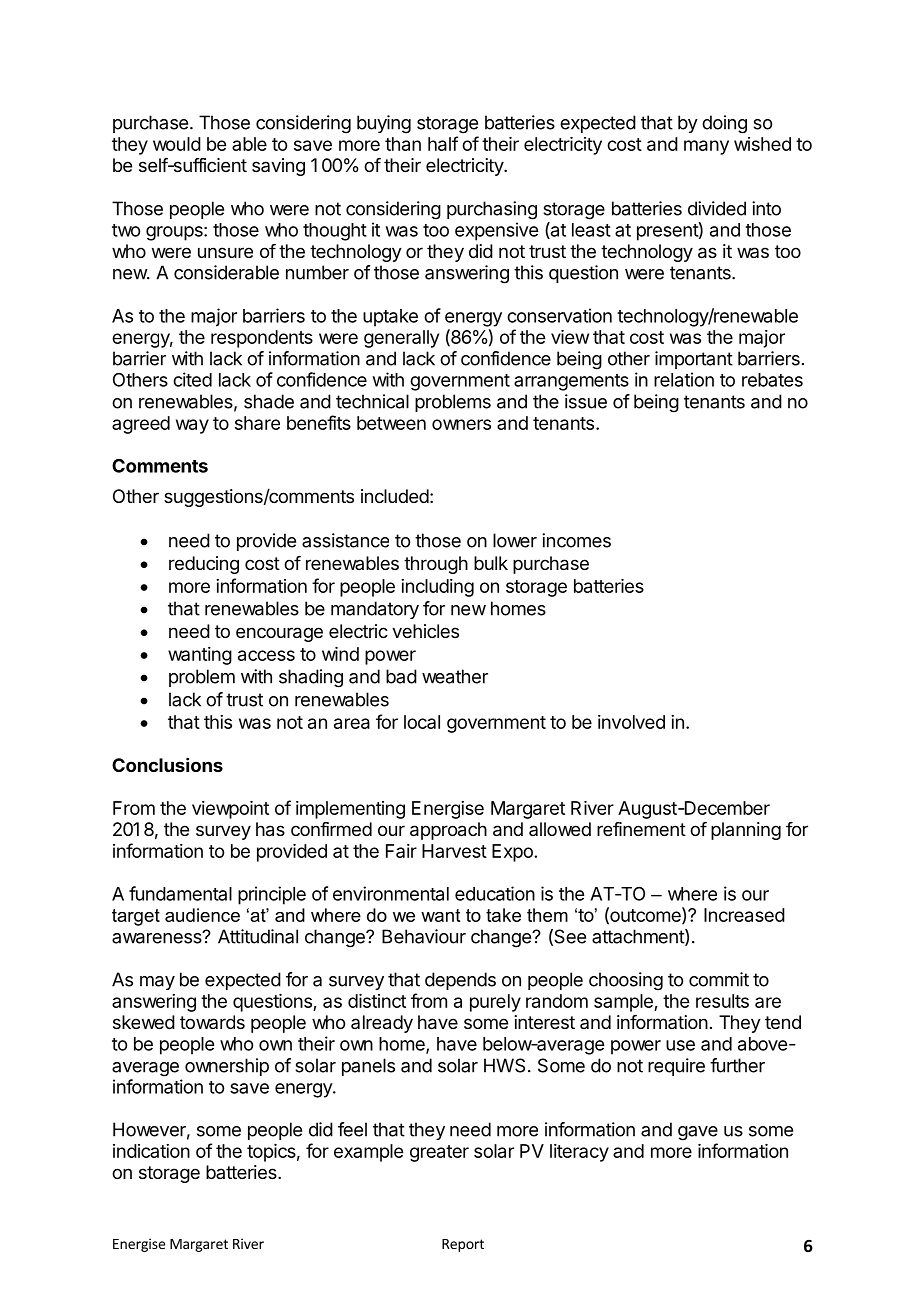 Image resolution: width=924 pixels, height=1308 pixels. Describe the element at coordinates (443, 143) in the screenshot. I see `half` at that location.
